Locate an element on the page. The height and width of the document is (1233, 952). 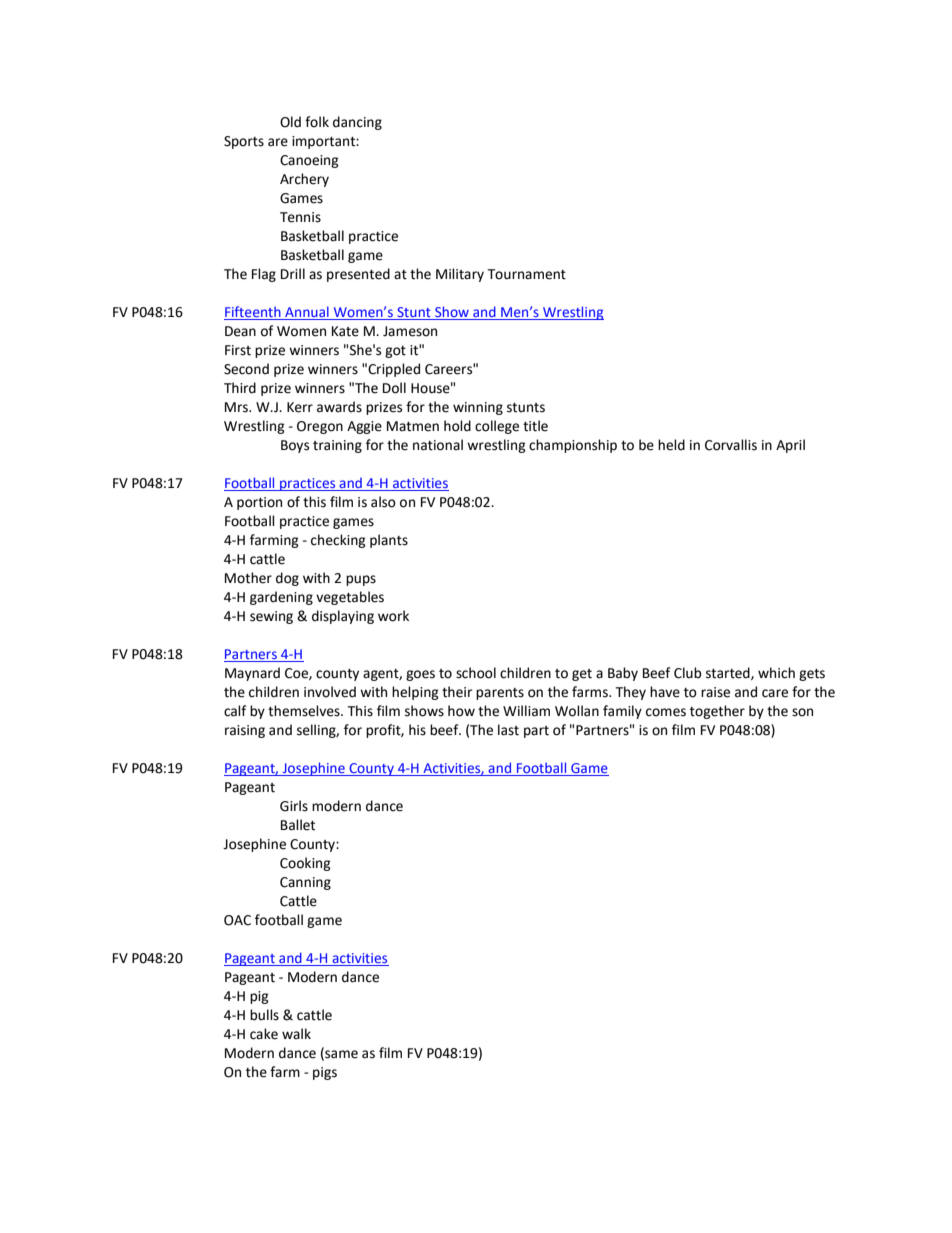
Military is located at coordinates (460, 275).
